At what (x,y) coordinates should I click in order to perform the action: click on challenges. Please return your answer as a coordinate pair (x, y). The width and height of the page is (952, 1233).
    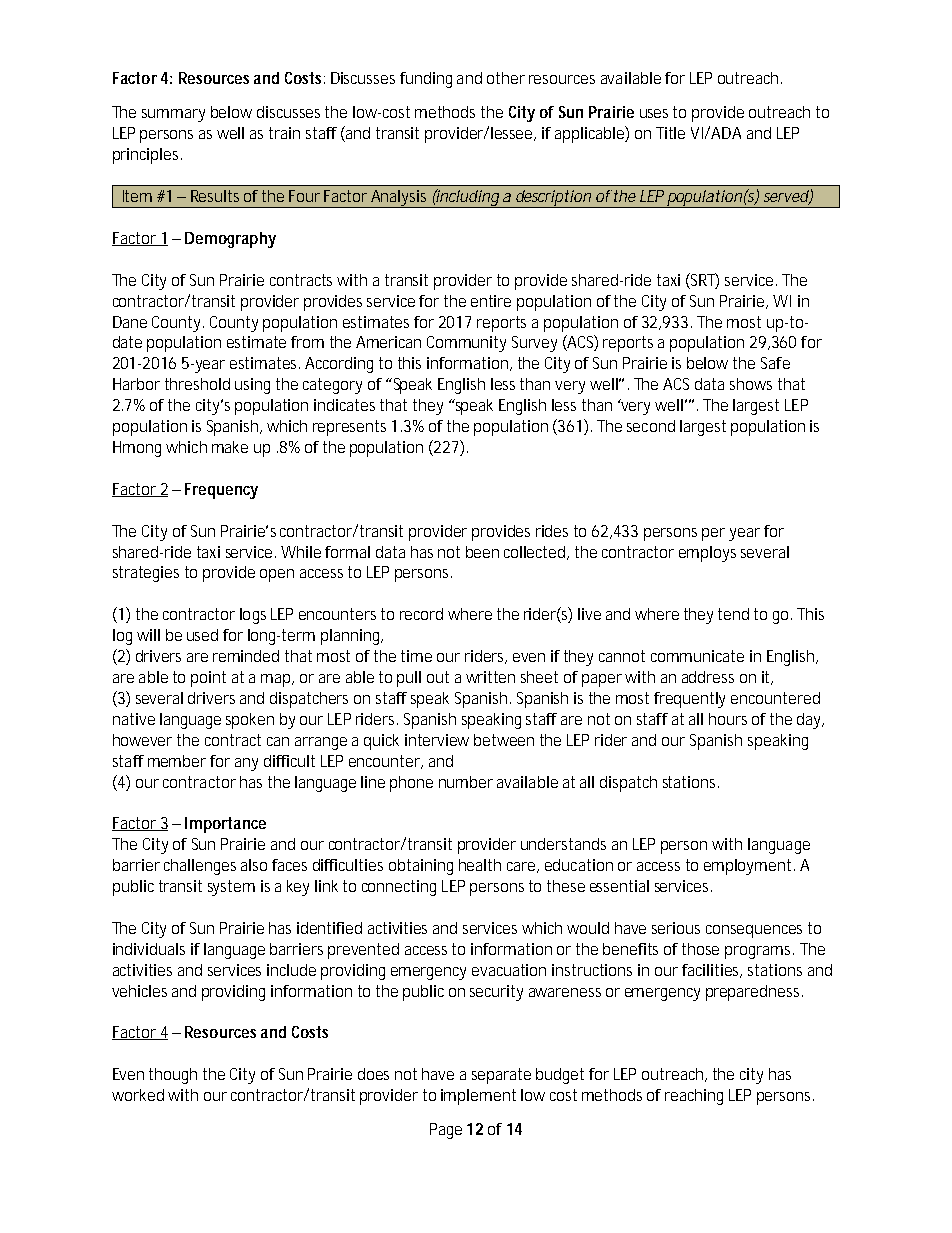
    Looking at the image, I should click on (200, 867).
